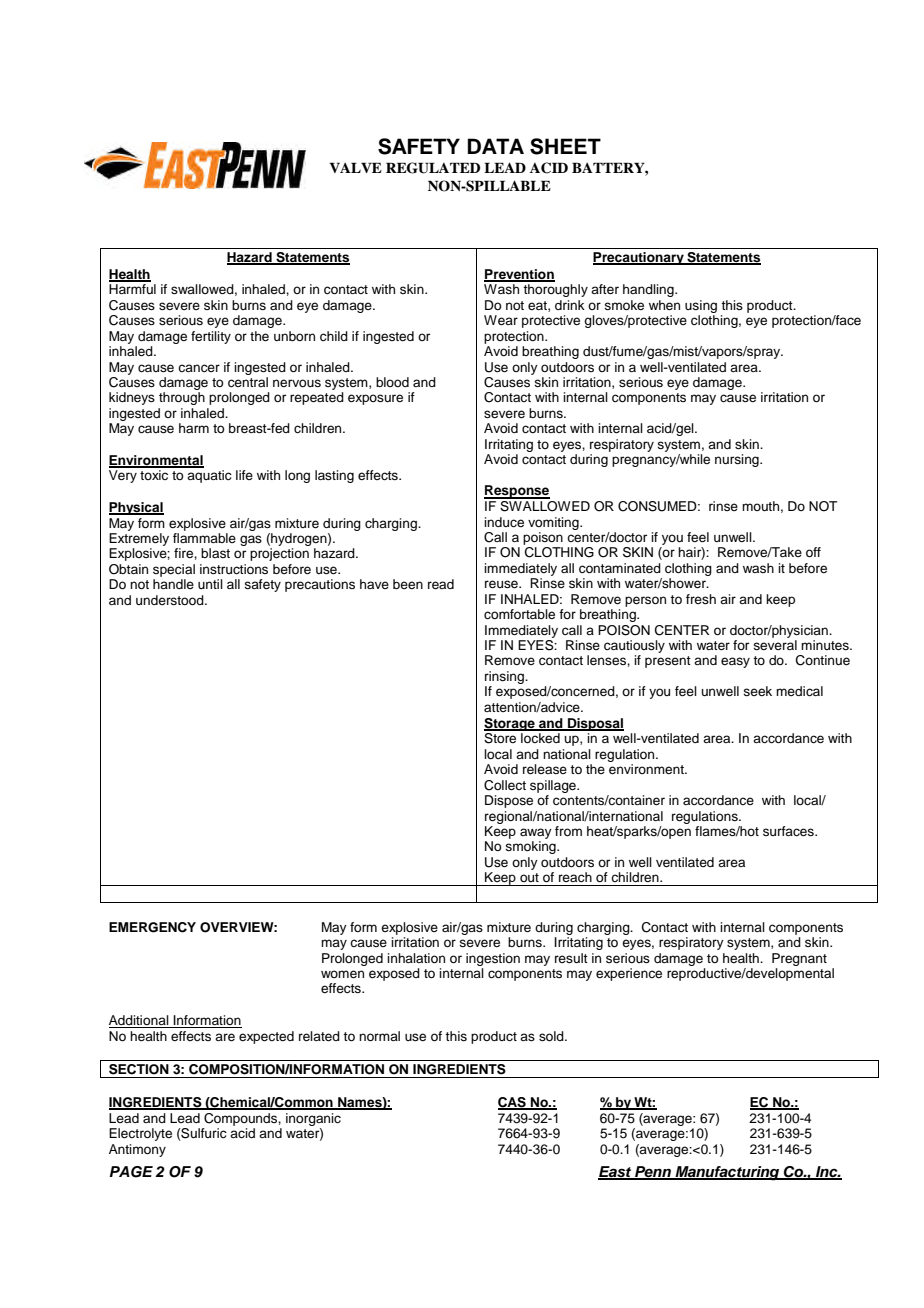  Describe the element at coordinates (433, 168) in the page. I see `REGULATED` at that location.
